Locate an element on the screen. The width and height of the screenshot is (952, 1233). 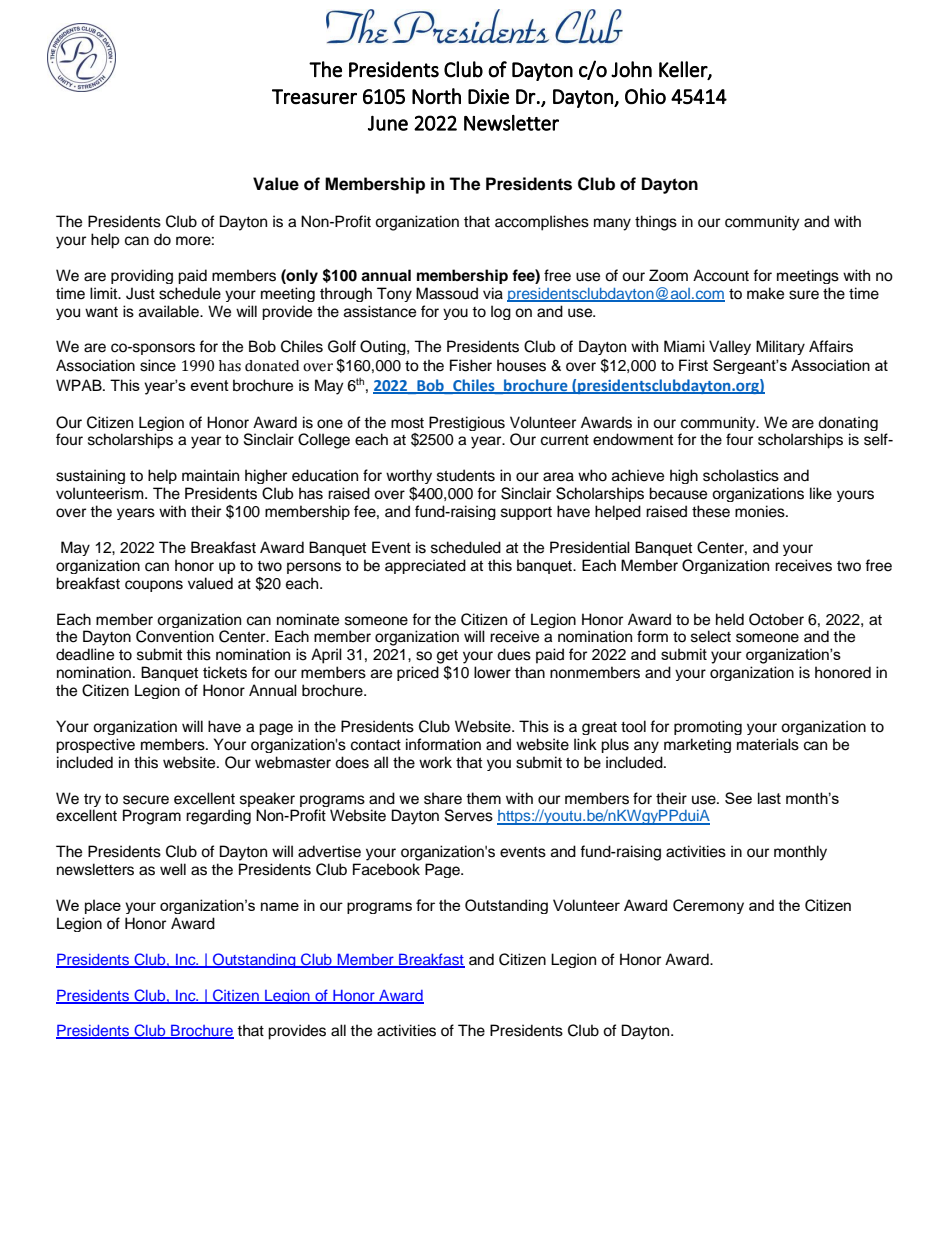
students is located at coordinates (466, 475).
